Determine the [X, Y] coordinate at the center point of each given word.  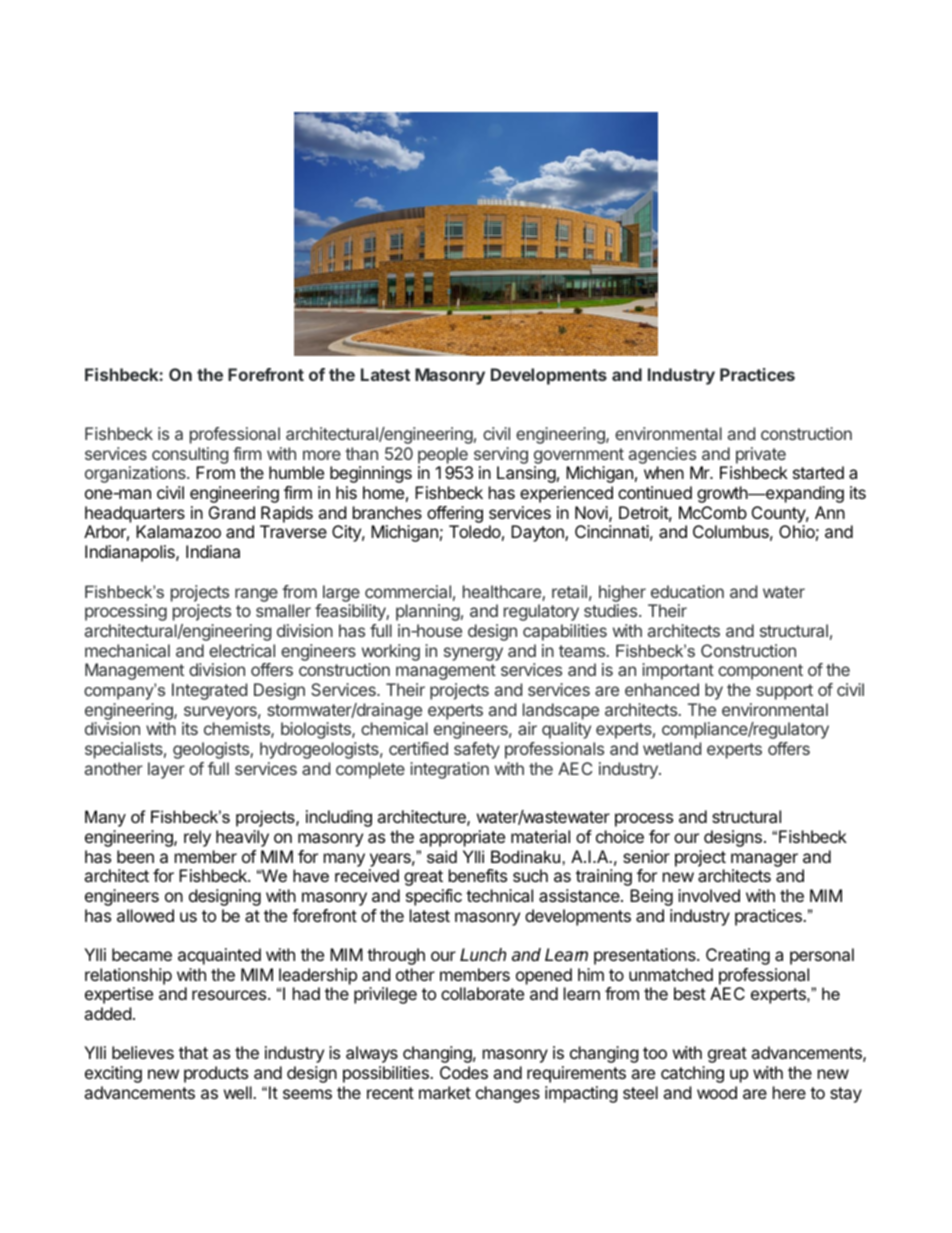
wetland [672, 748]
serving [501, 455]
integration [449, 770]
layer [166, 770]
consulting [190, 455]
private [761, 455]
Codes [464, 1072]
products [216, 1074]
